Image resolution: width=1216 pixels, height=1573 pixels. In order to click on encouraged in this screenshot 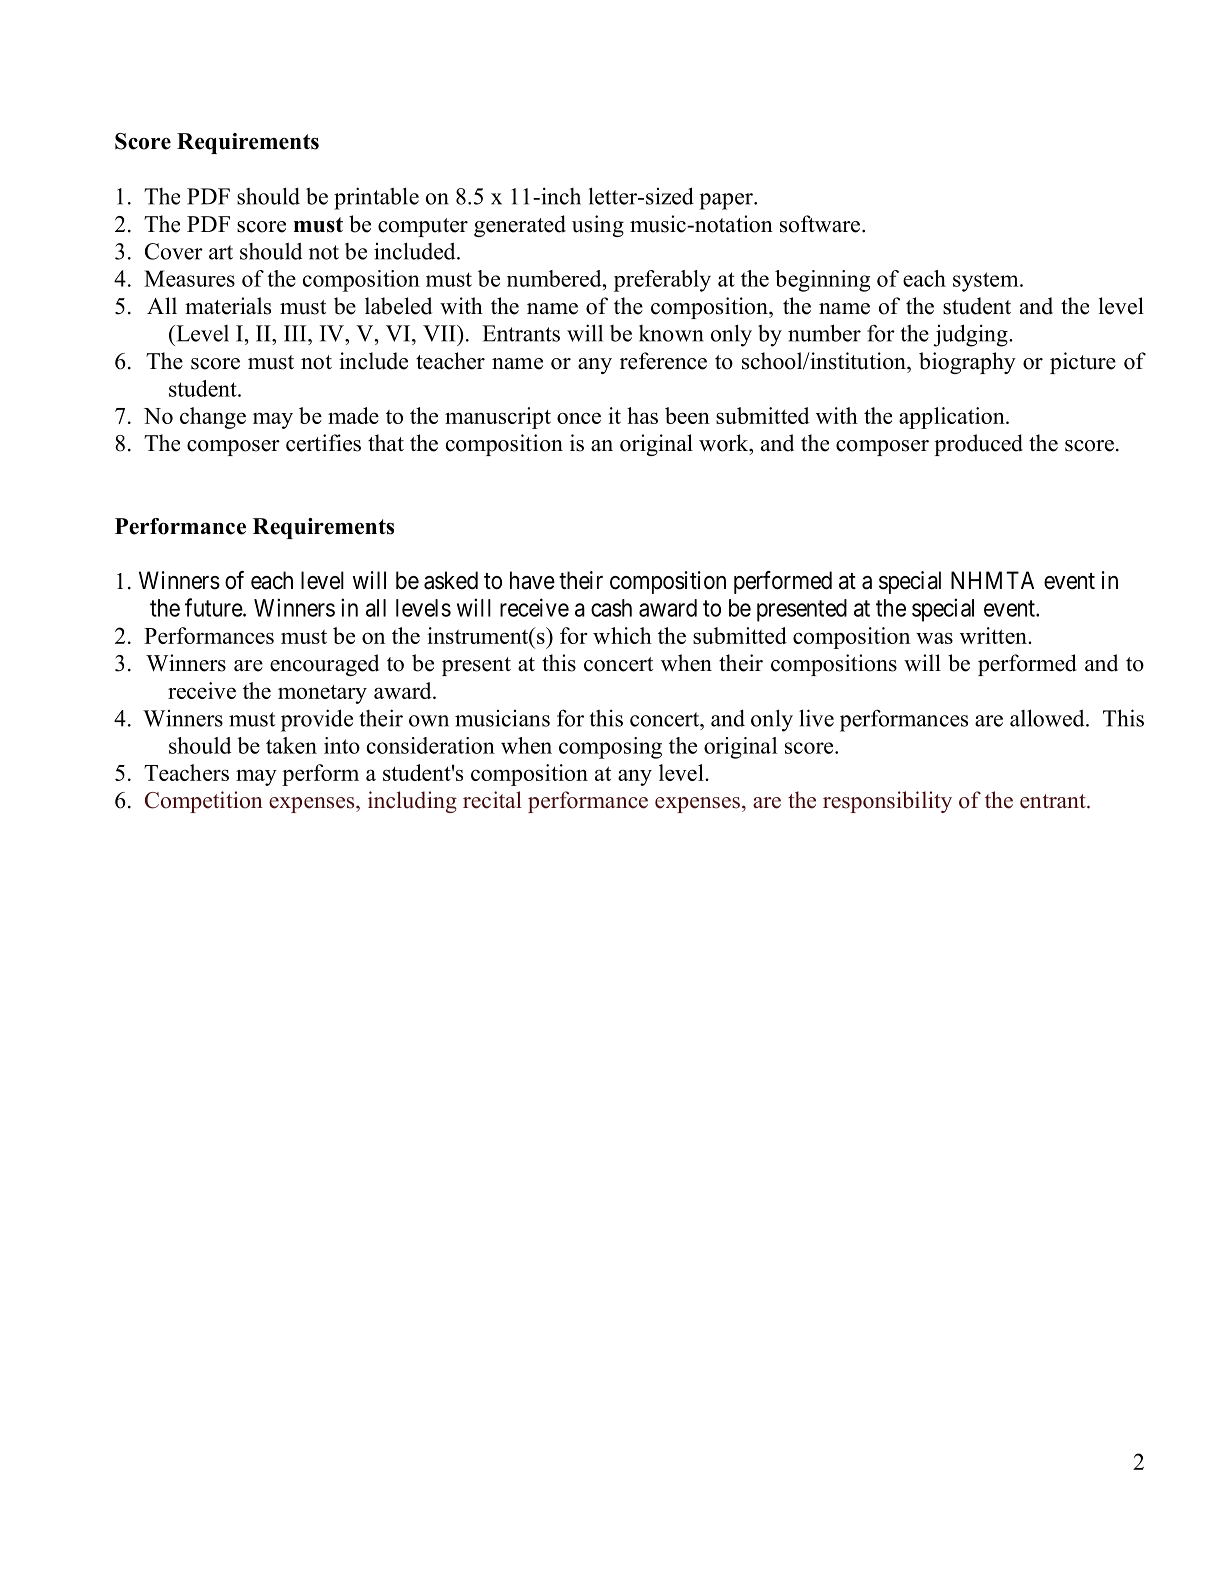, I will do `click(324, 665)`.
